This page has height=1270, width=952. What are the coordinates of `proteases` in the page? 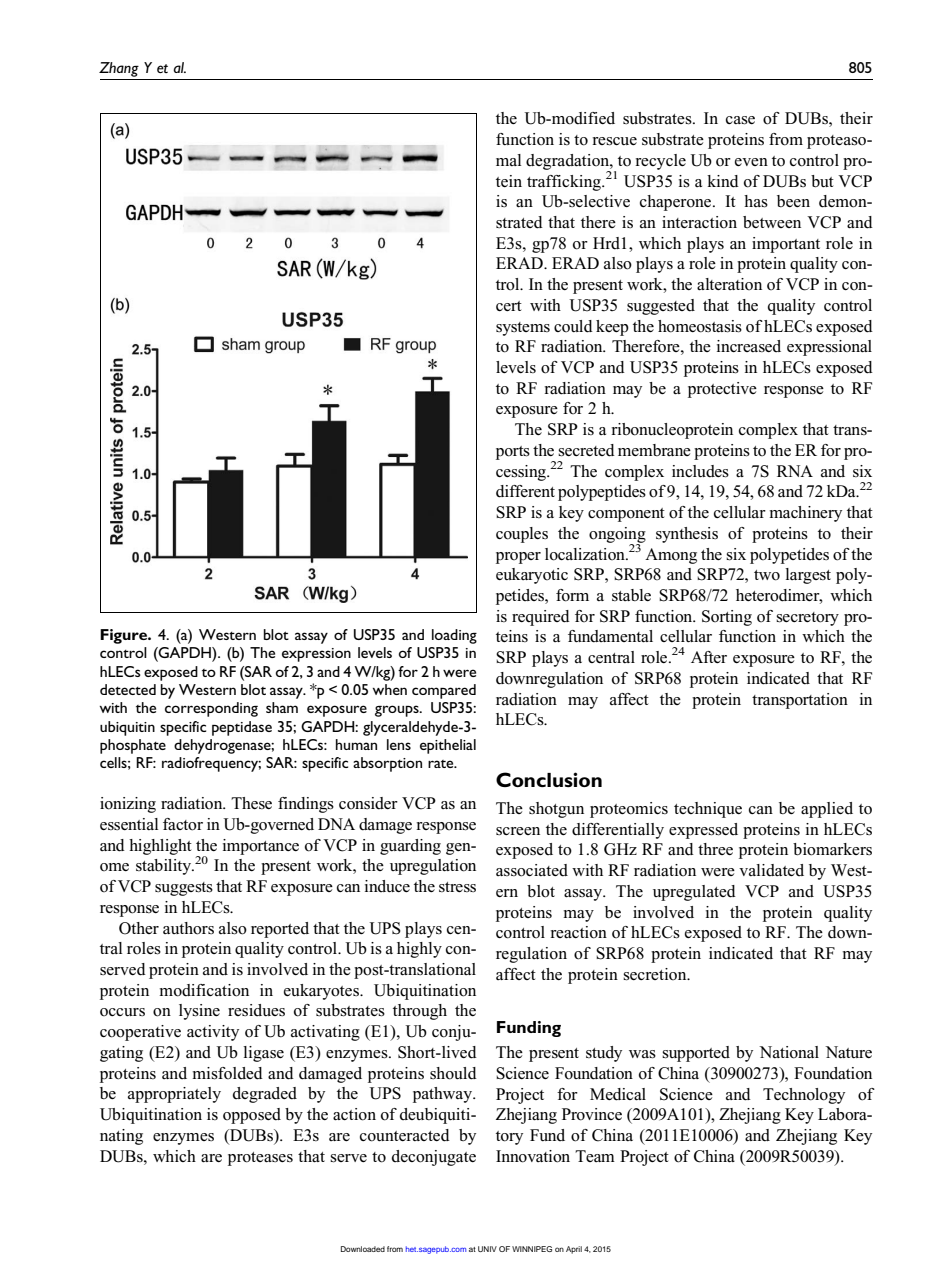 It's located at (260, 1159).
